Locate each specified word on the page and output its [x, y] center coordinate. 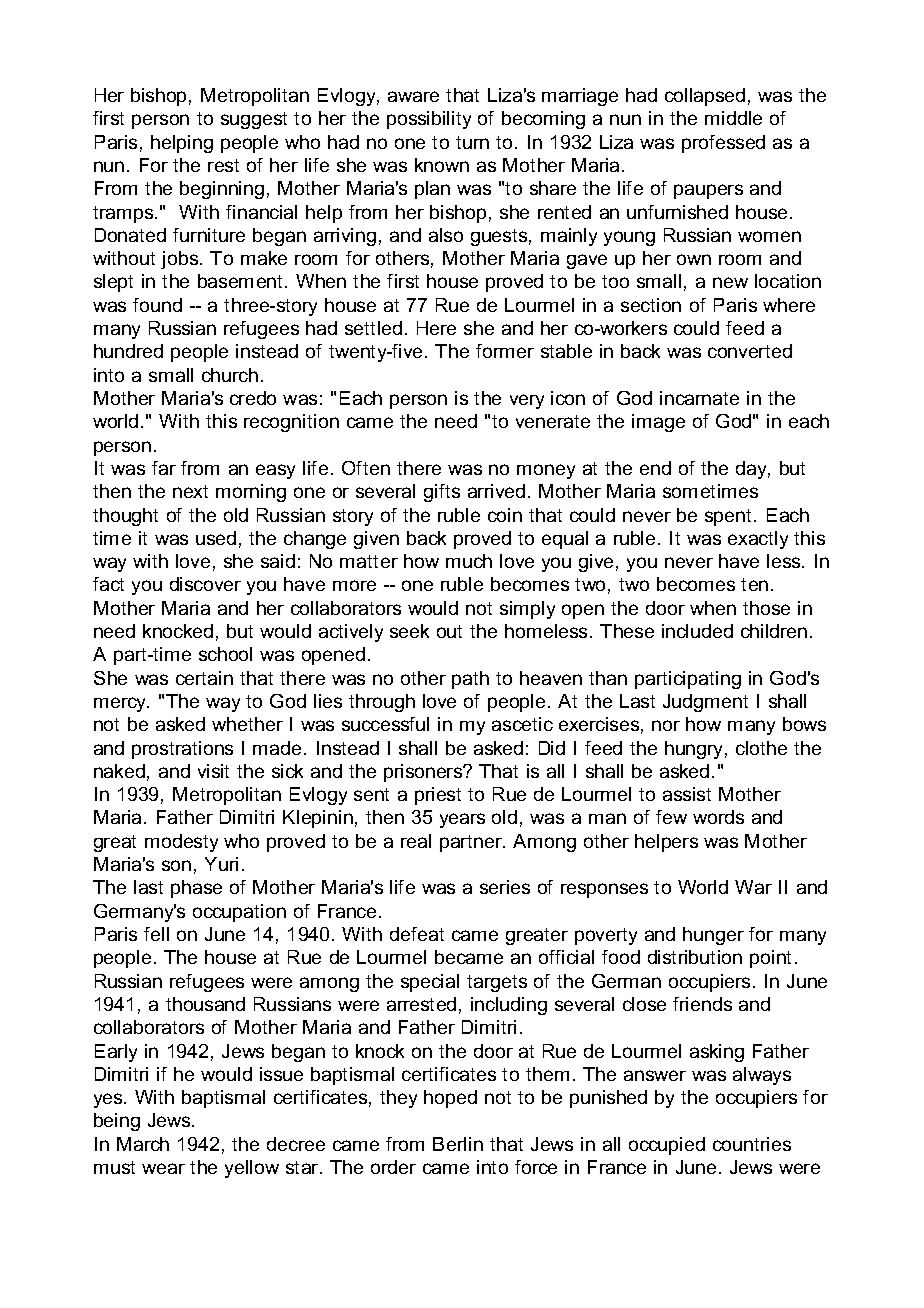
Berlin [458, 1144]
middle [733, 118]
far [164, 468]
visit [213, 771]
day [753, 470]
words [718, 817]
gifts [442, 493]
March [143, 1144]
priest [438, 796]
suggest [254, 120]
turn [472, 142]
